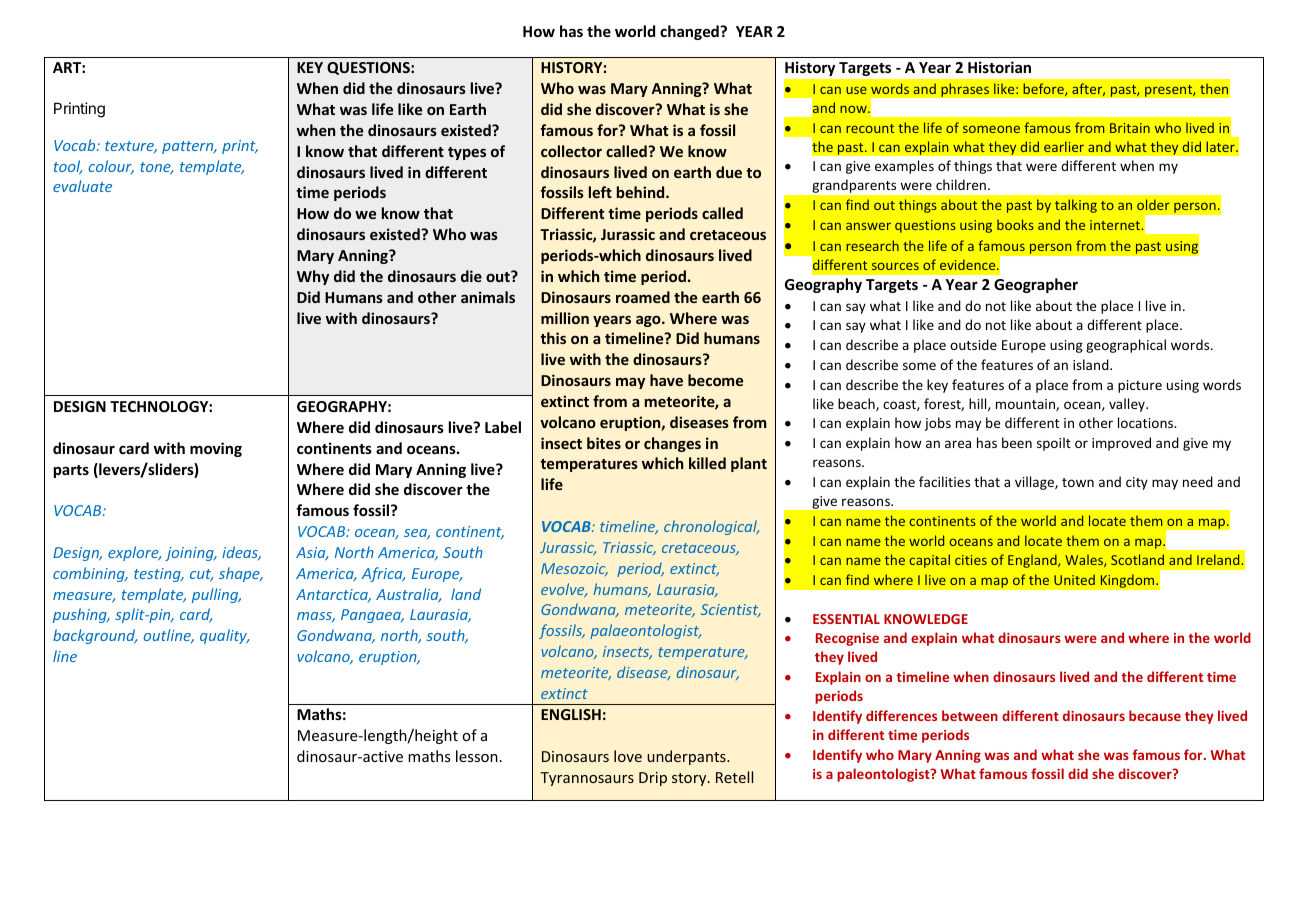 Image resolution: width=1308 pixels, height=924 pixels. Describe the element at coordinates (313, 277) in the document. I see `Why` at that location.
